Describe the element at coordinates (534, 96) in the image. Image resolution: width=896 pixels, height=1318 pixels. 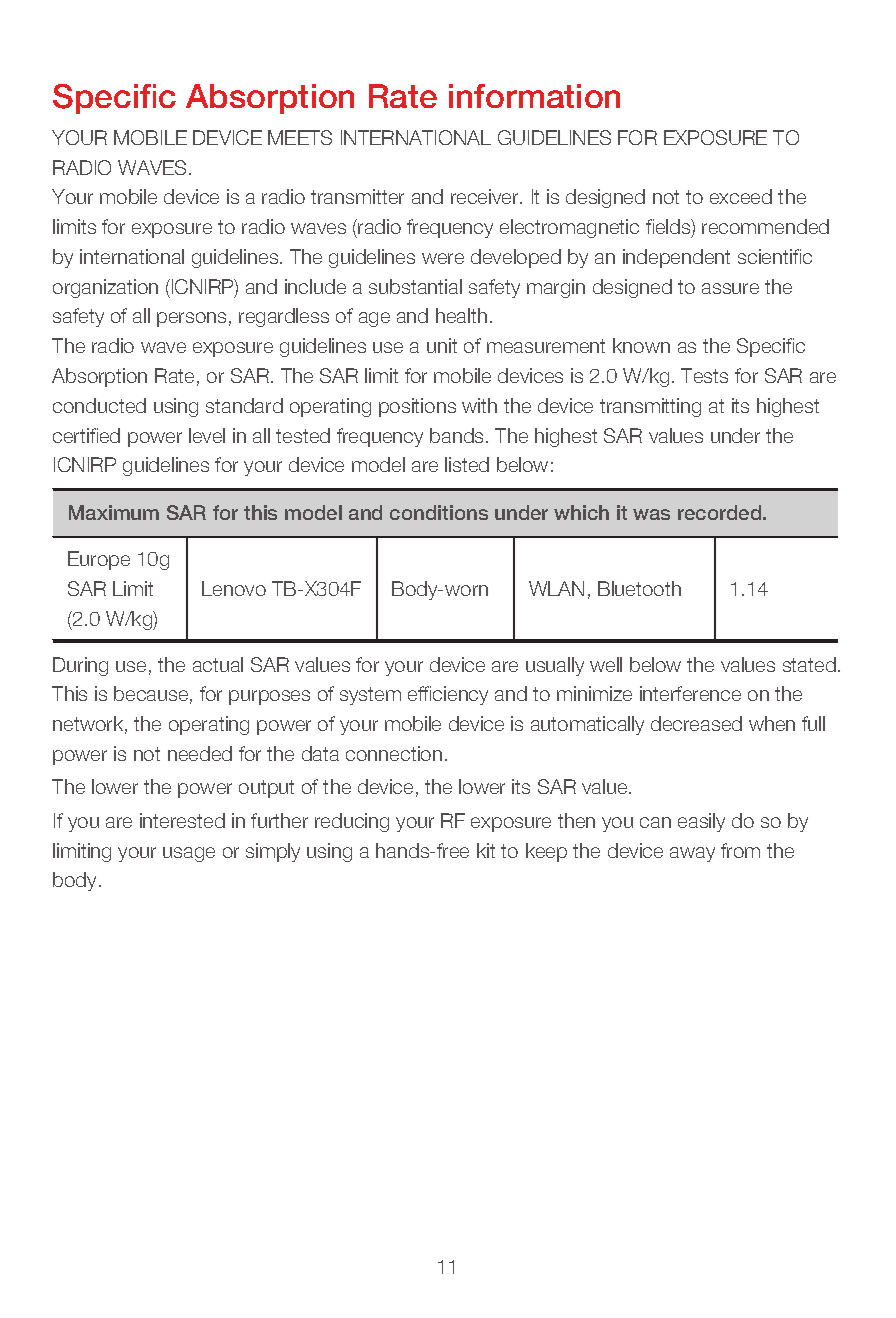
I see `information` at that location.
